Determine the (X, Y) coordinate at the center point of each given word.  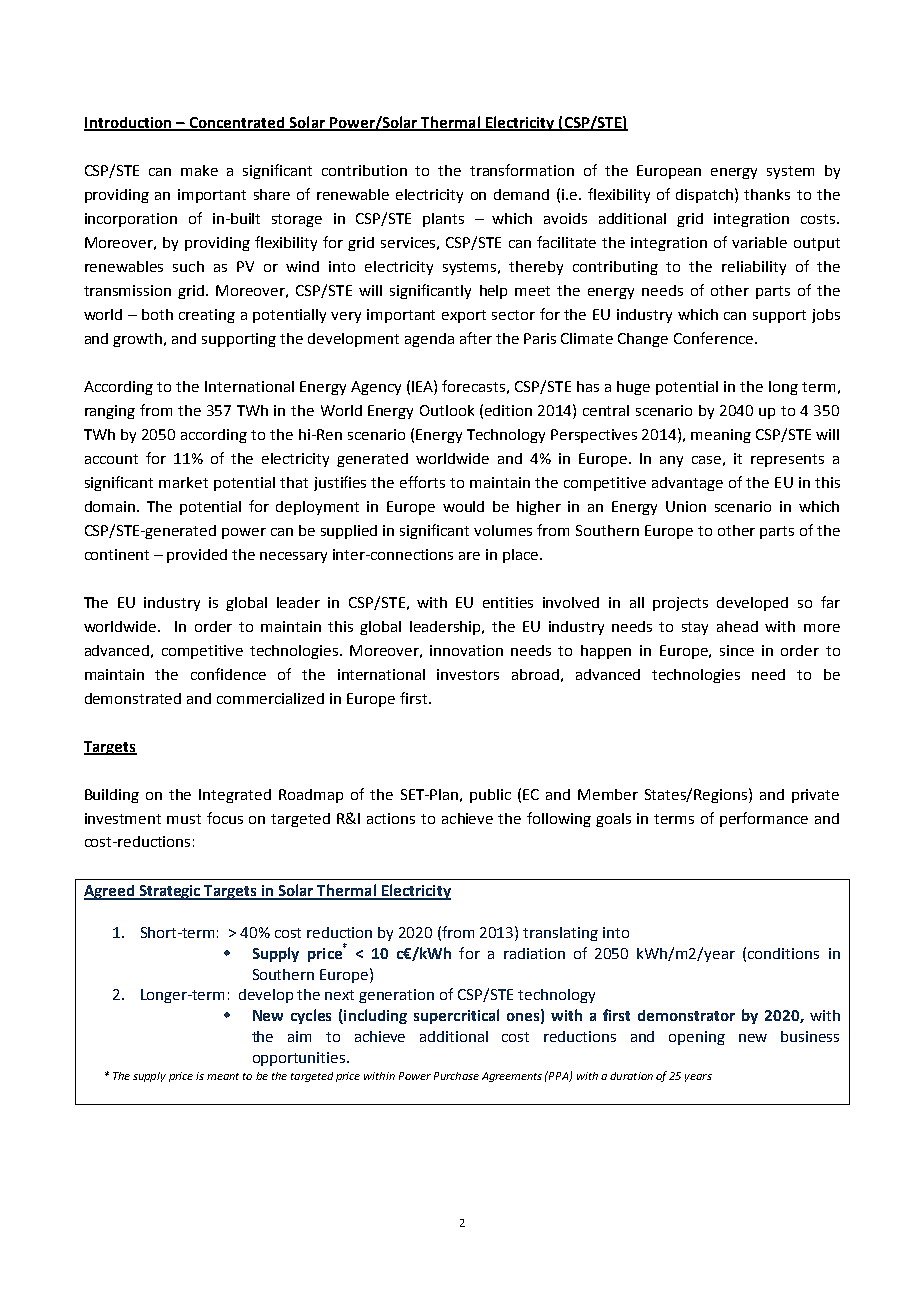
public (490, 796)
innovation (466, 650)
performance (764, 819)
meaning (721, 436)
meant (223, 1076)
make (199, 170)
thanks (767, 194)
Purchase (456, 1076)
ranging (110, 412)
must (184, 819)
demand (521, 194)
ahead (737, 626)
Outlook (447, 410)
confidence (228, 674)
